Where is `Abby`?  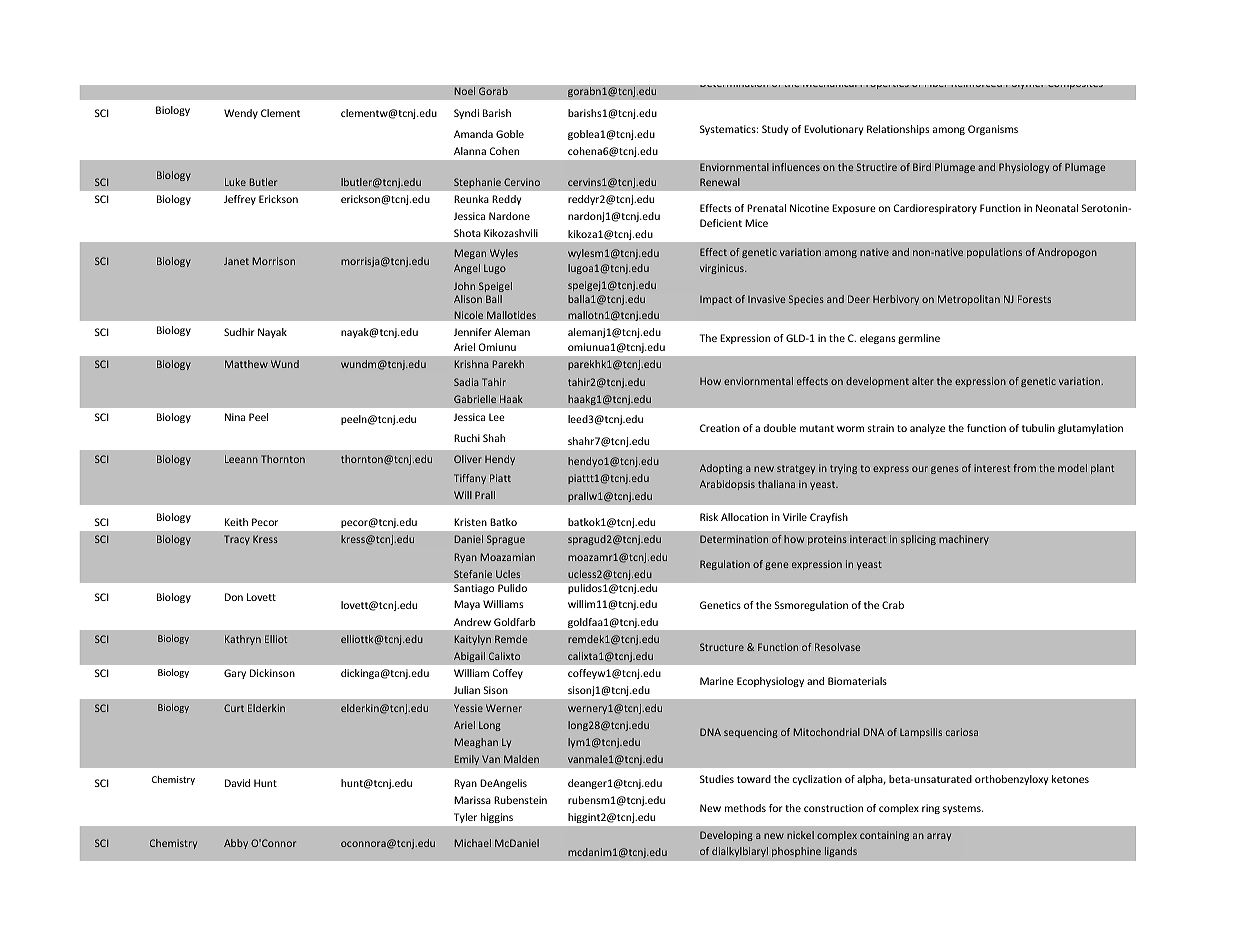 Abby is located at coordinates (236, 844).
